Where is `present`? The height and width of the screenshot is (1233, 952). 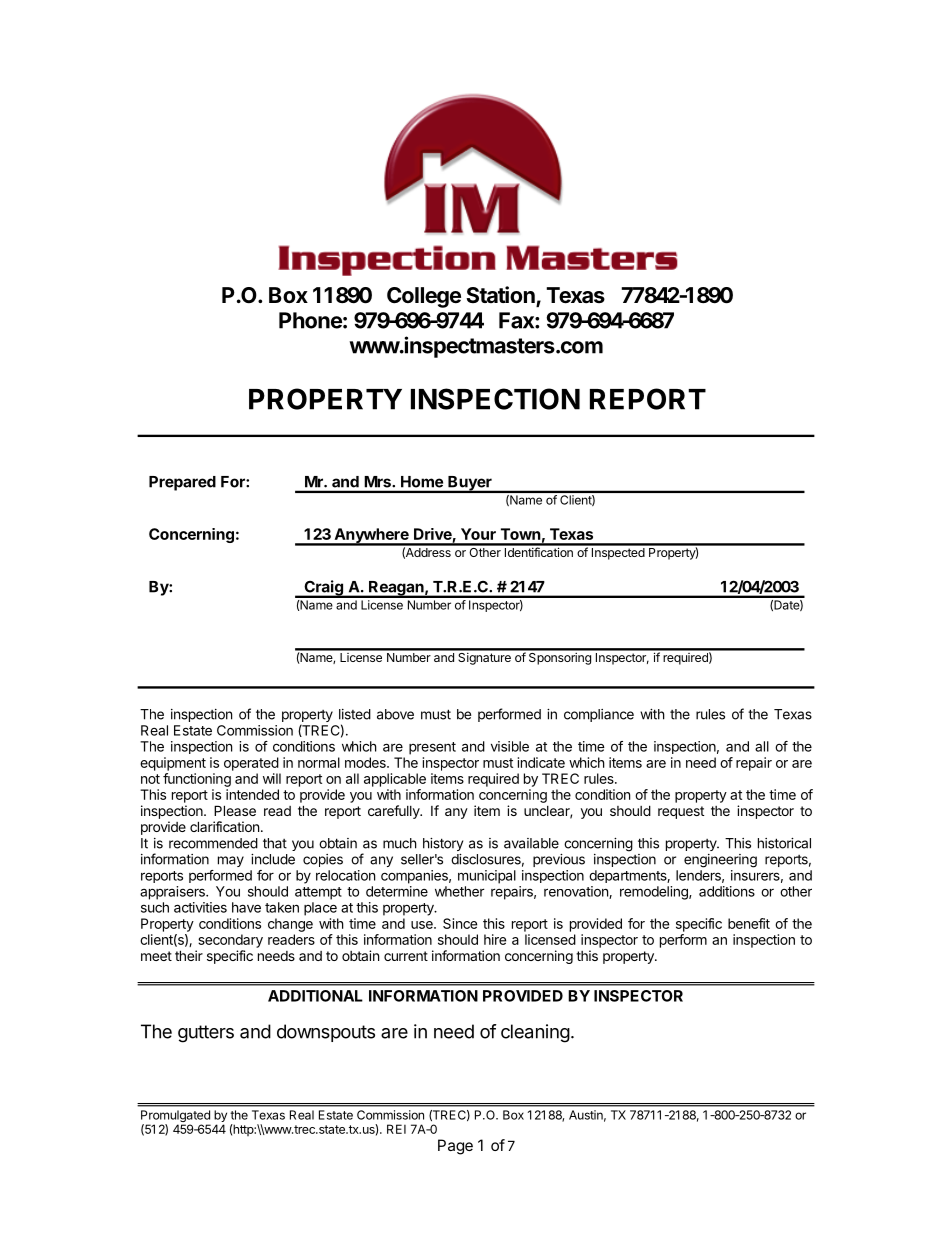
present is located at coordinates (432, 748).
